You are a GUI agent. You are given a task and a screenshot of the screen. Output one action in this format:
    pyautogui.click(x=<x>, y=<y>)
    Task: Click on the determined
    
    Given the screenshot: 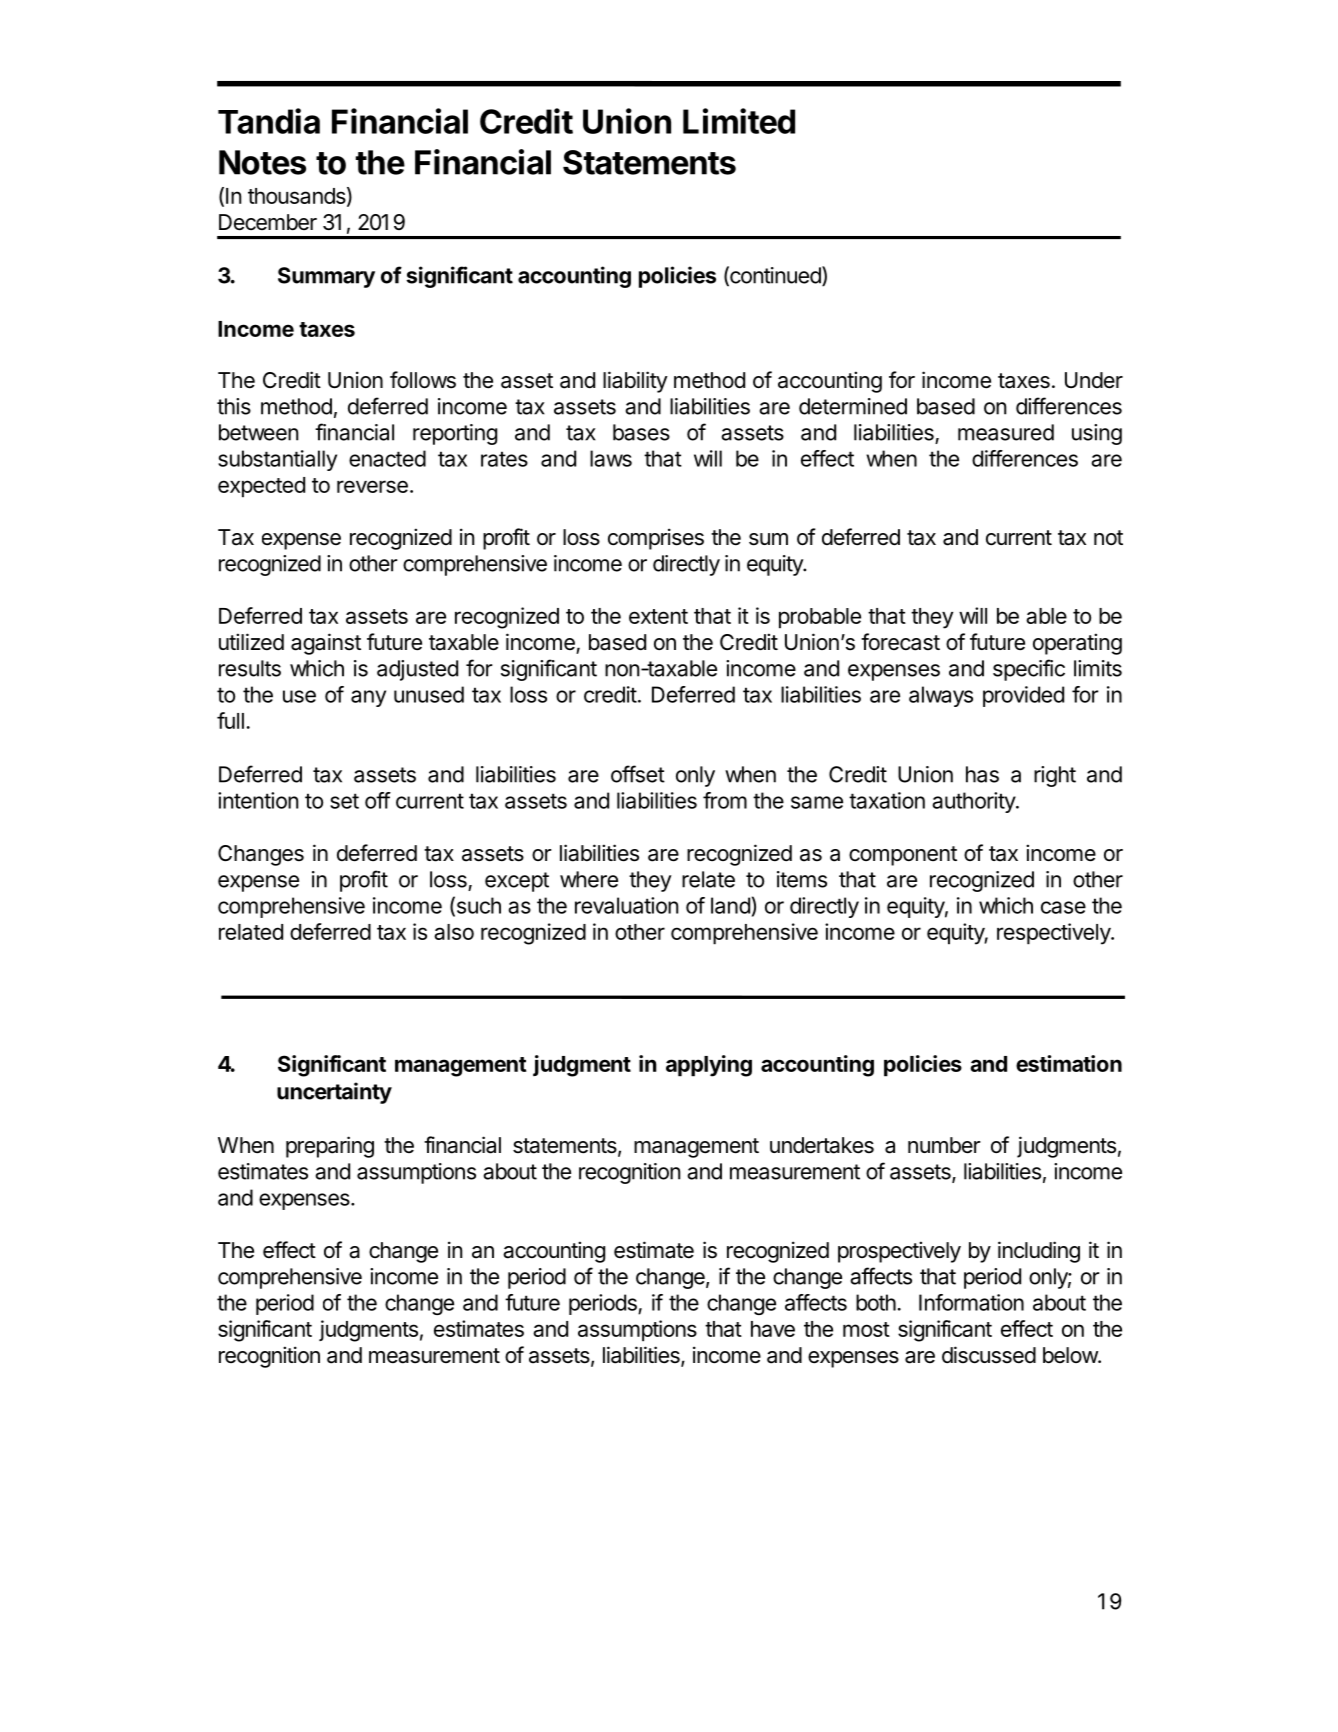 What is the action you would take?
    pyautogui.click(x=853, y=406)
